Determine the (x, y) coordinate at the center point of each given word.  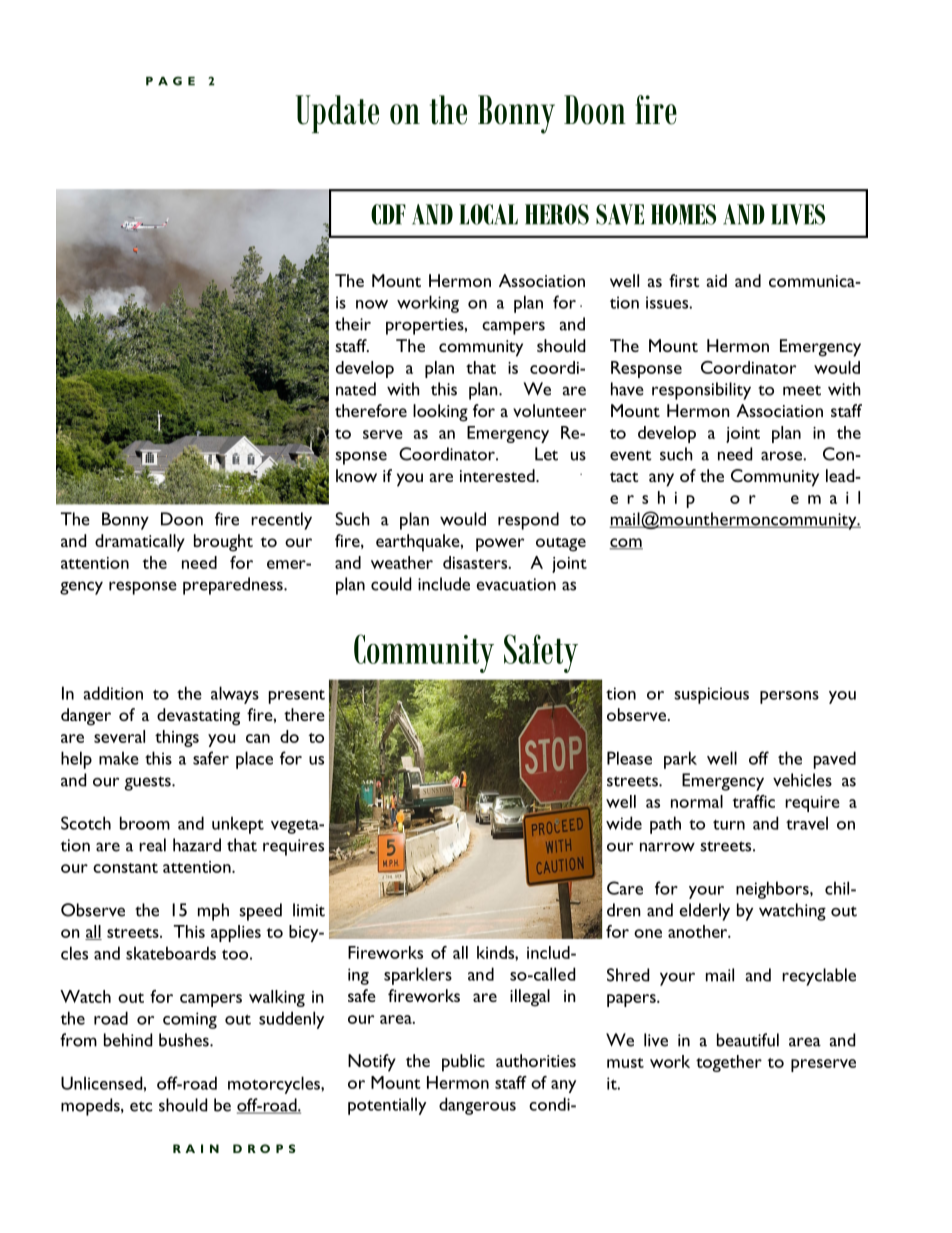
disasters (476, 562)
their (353, 324)
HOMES (683, 214)
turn (729, 825)
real (152, 845)
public (463, 1063)
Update (337, 114)
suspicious (711, 695)
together (729, 1063)
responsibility (701, 391)
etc (141, 1106)
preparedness (234, 586)
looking (440, 413)
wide (624, 823)
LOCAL (488, 214)
